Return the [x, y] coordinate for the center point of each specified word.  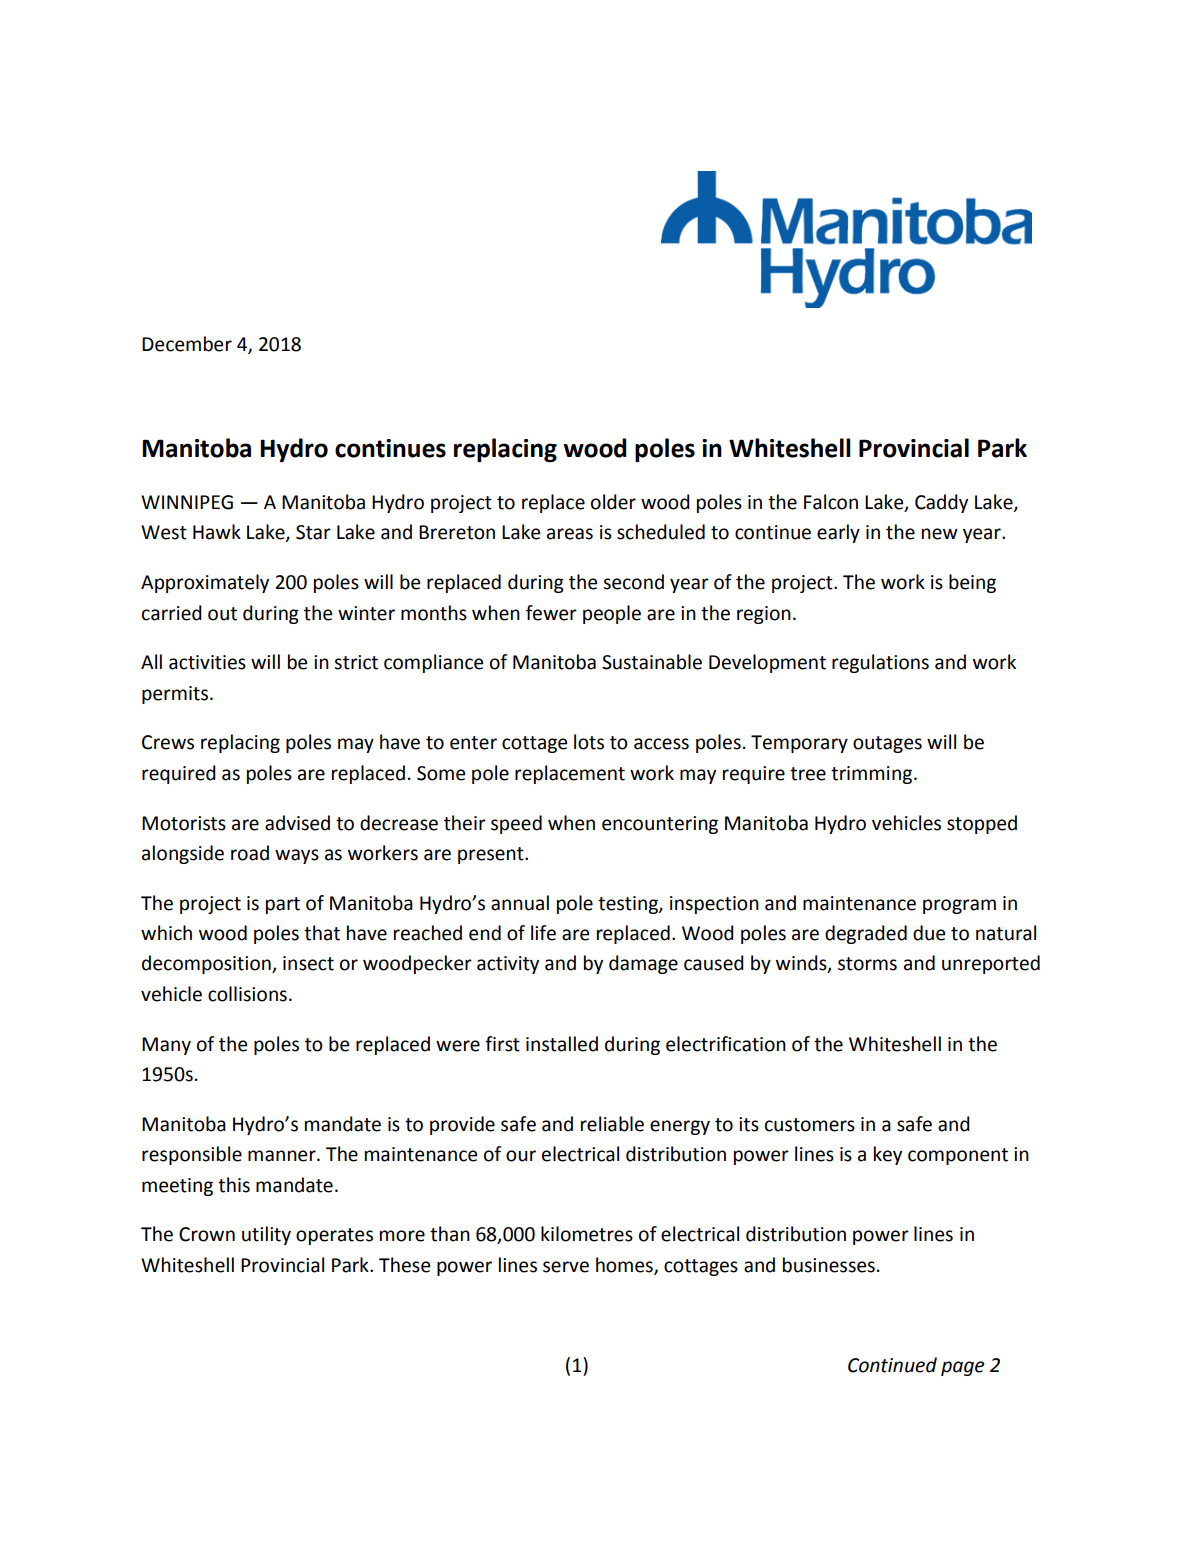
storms [867, 964]
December [187, 344]
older [613, 502]
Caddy [941, 503]
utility [266, 1235]
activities [207, 662]
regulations [880, 663]
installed [562, 1044]
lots [589, 742]
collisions [247, 994]
